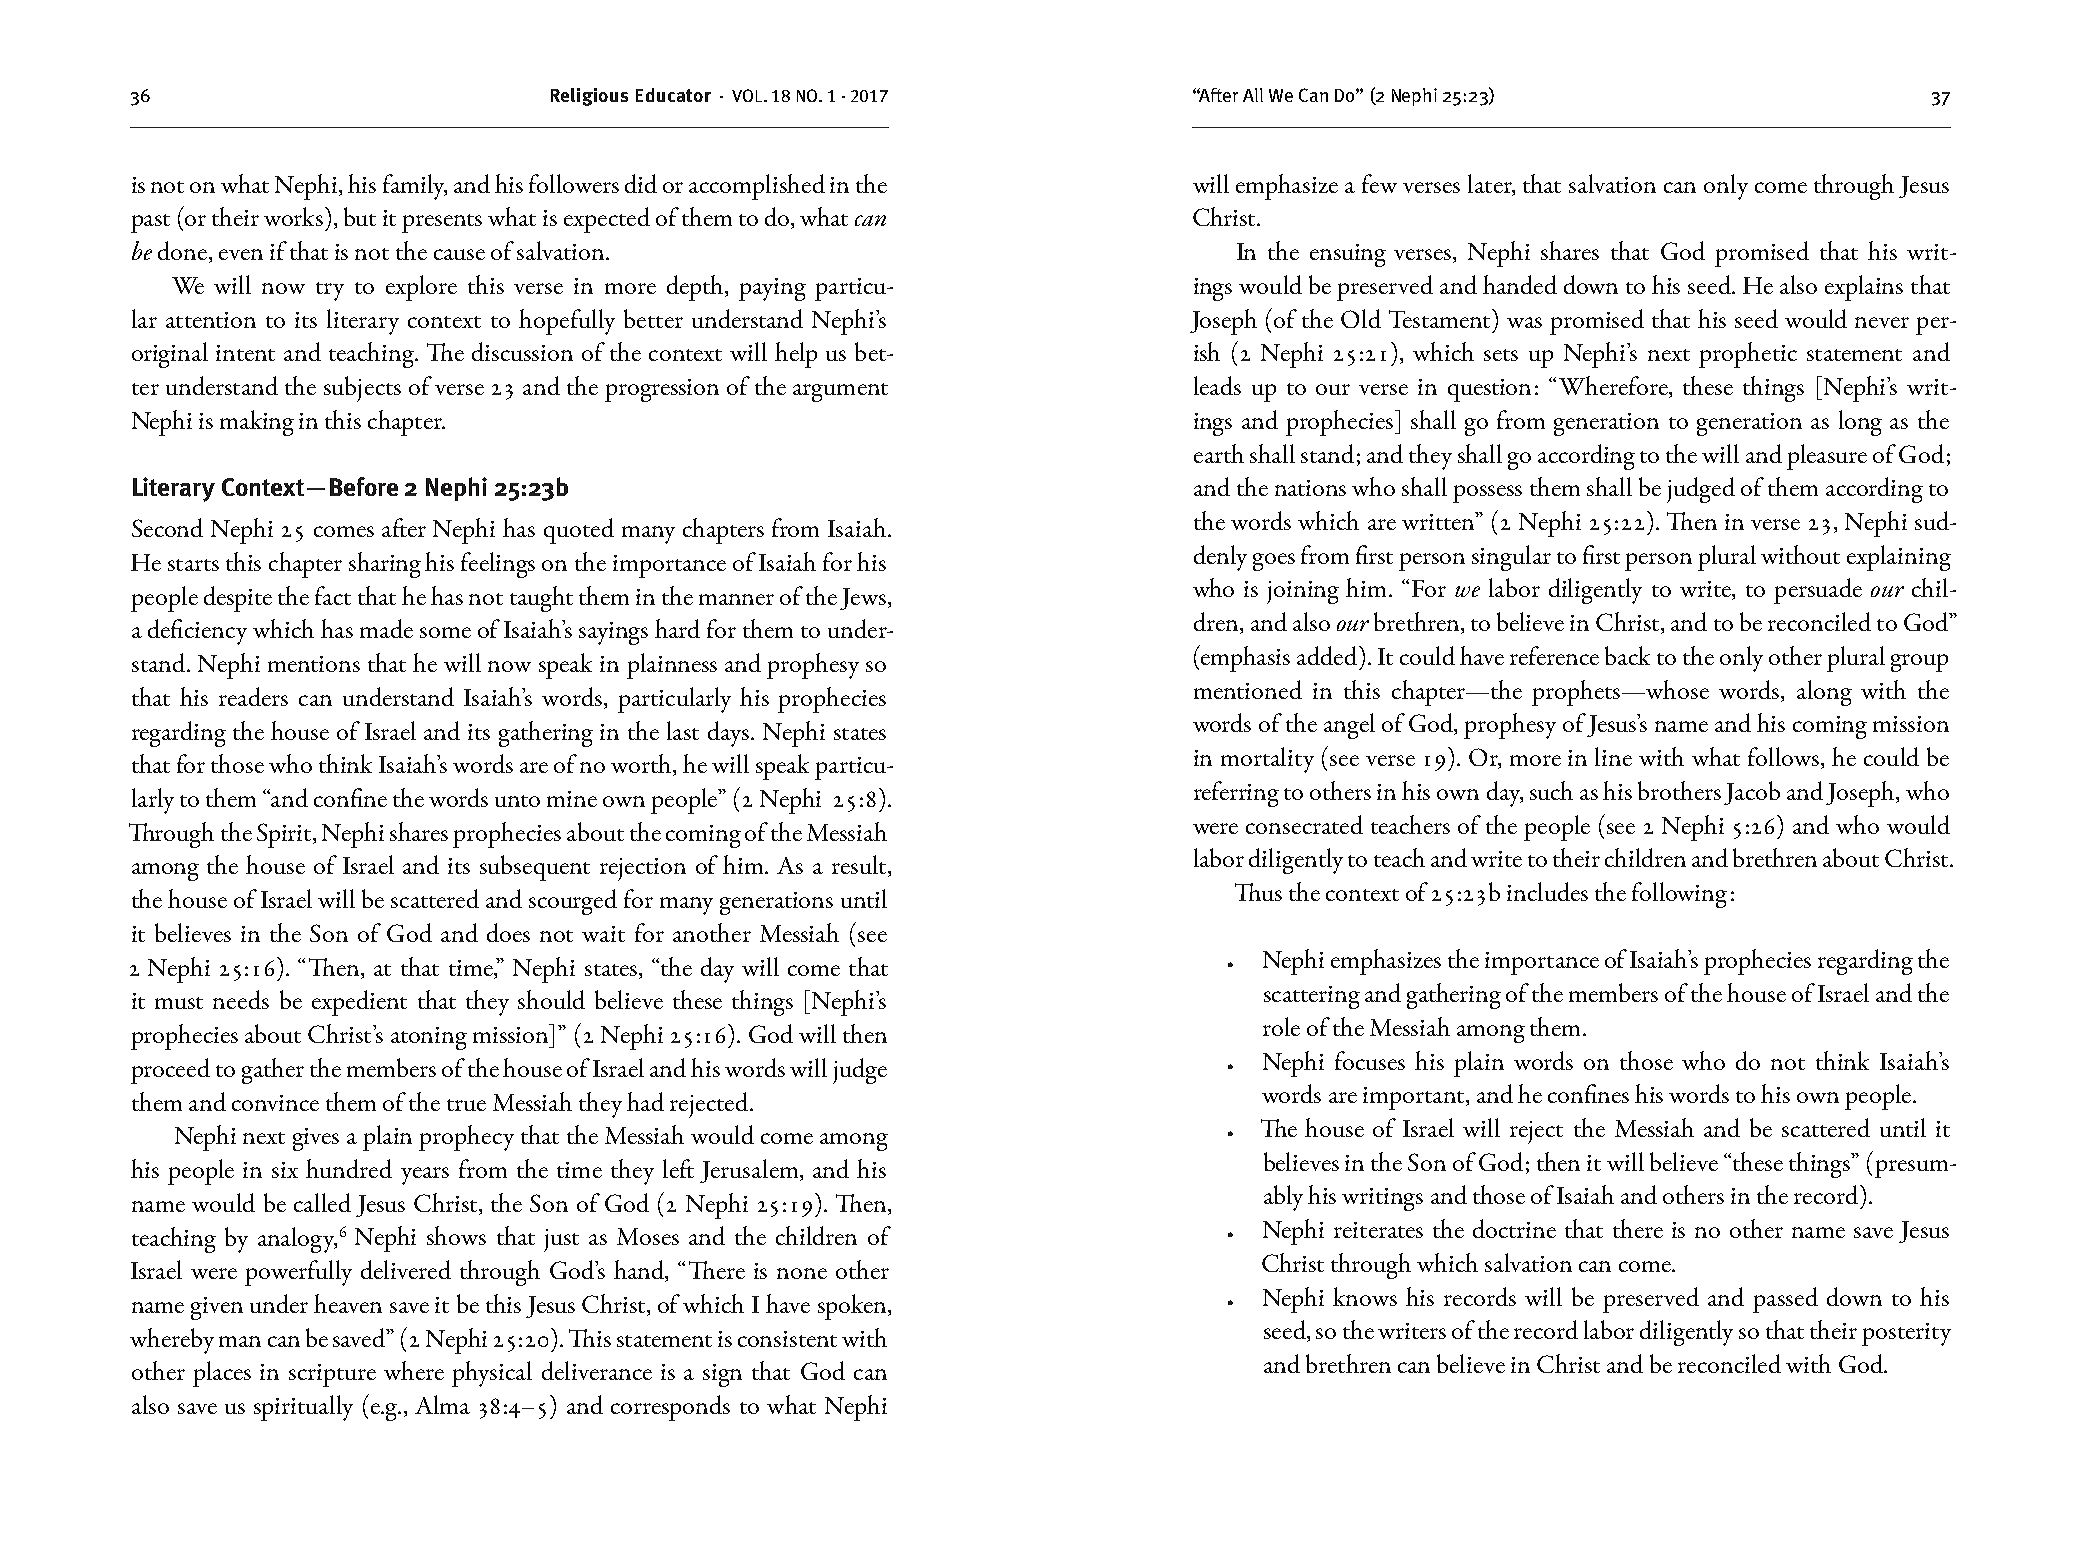  Describe the element at coordinates (332, 1375) in the screenshot. I see `scripture` at that location.
